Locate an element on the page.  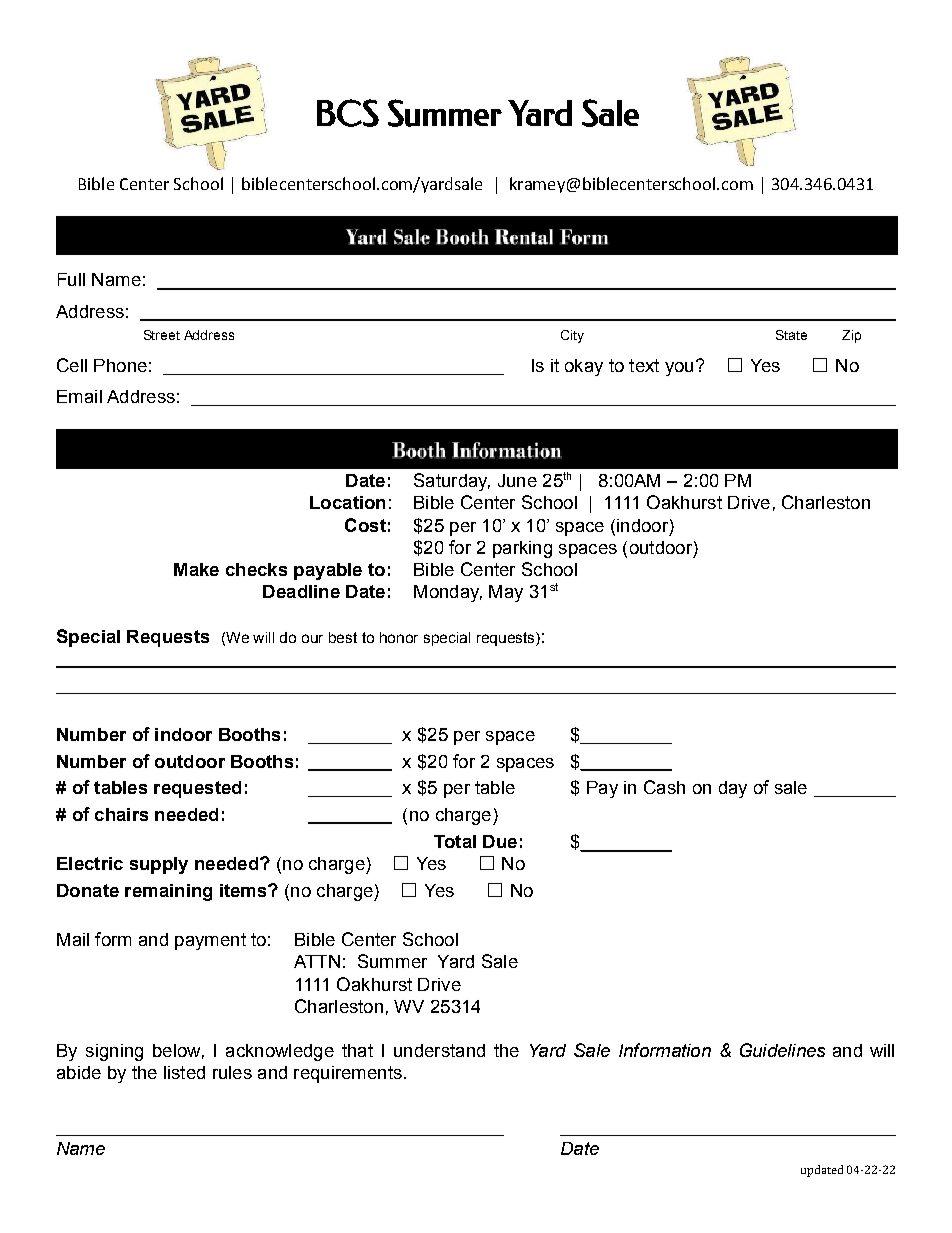
you is located at coordinates (679, 369).
